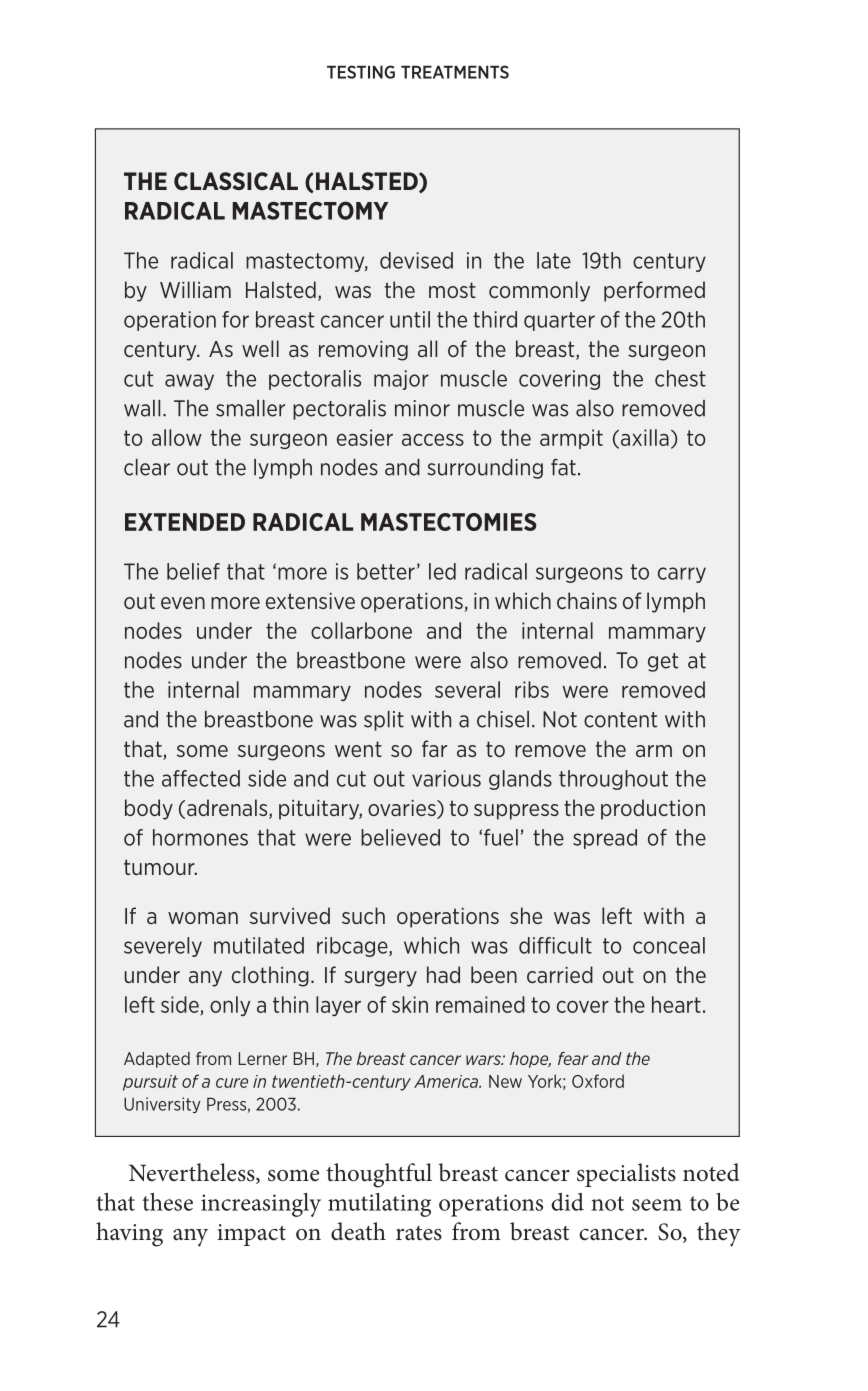 The width and height of the page is (868, 1391). Describe the element at coordinates (193, 1173) in the page. I see `Nevertheless` at that location.
